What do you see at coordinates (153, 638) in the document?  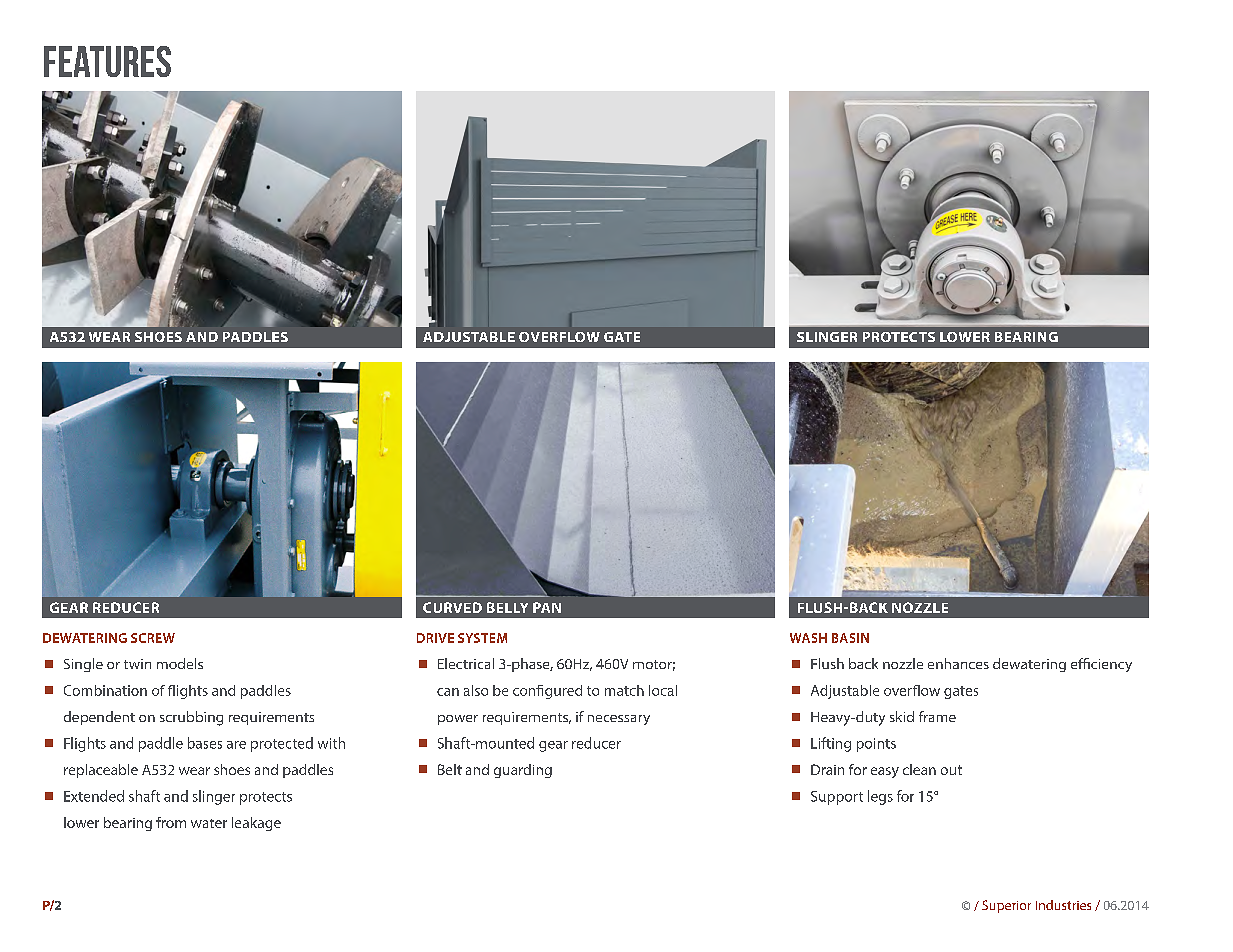 I see `SCREW` at bounding box center [153, 638].
